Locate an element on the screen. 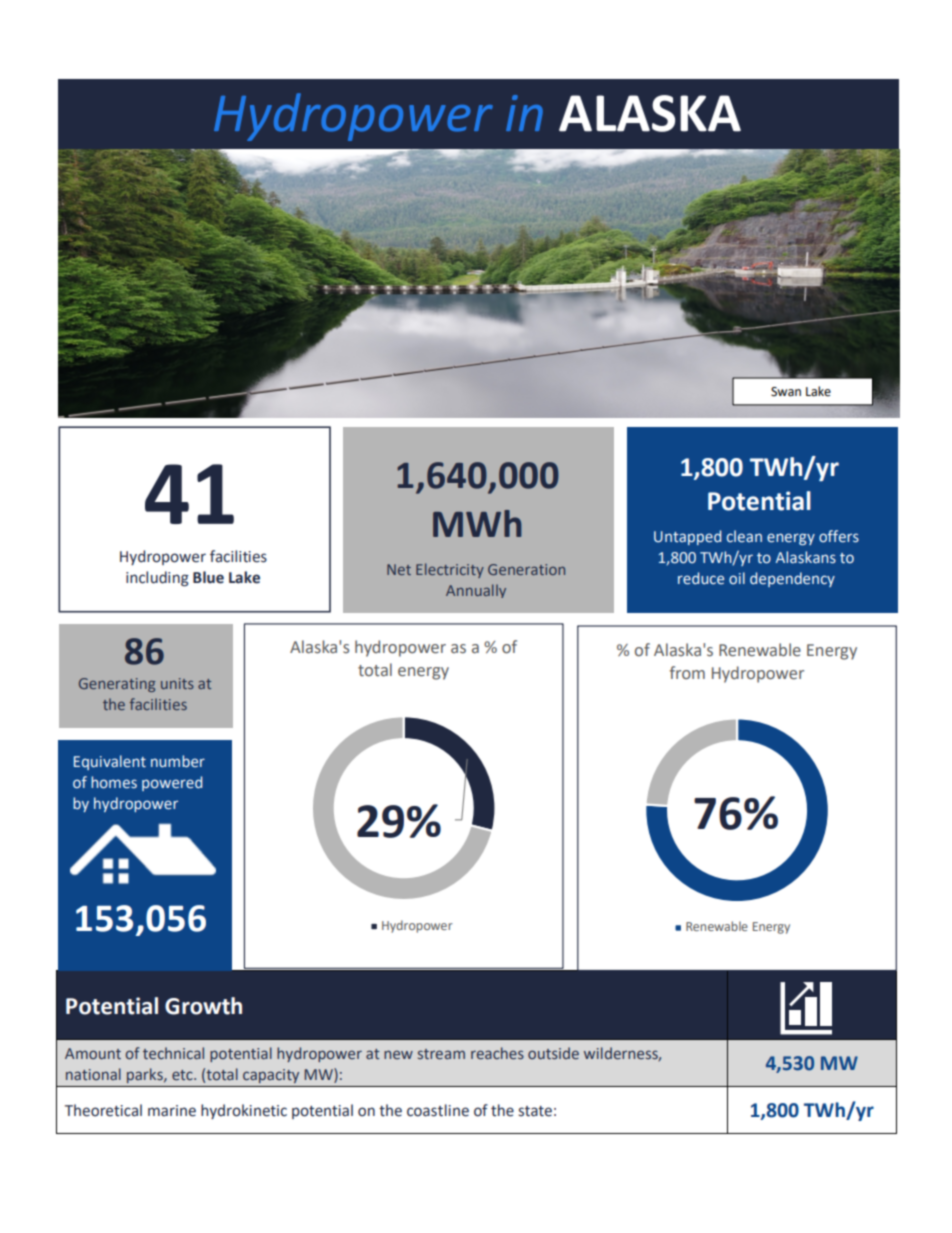 The image size is (952, 1233). oil is located at coordinates (737, 578).
